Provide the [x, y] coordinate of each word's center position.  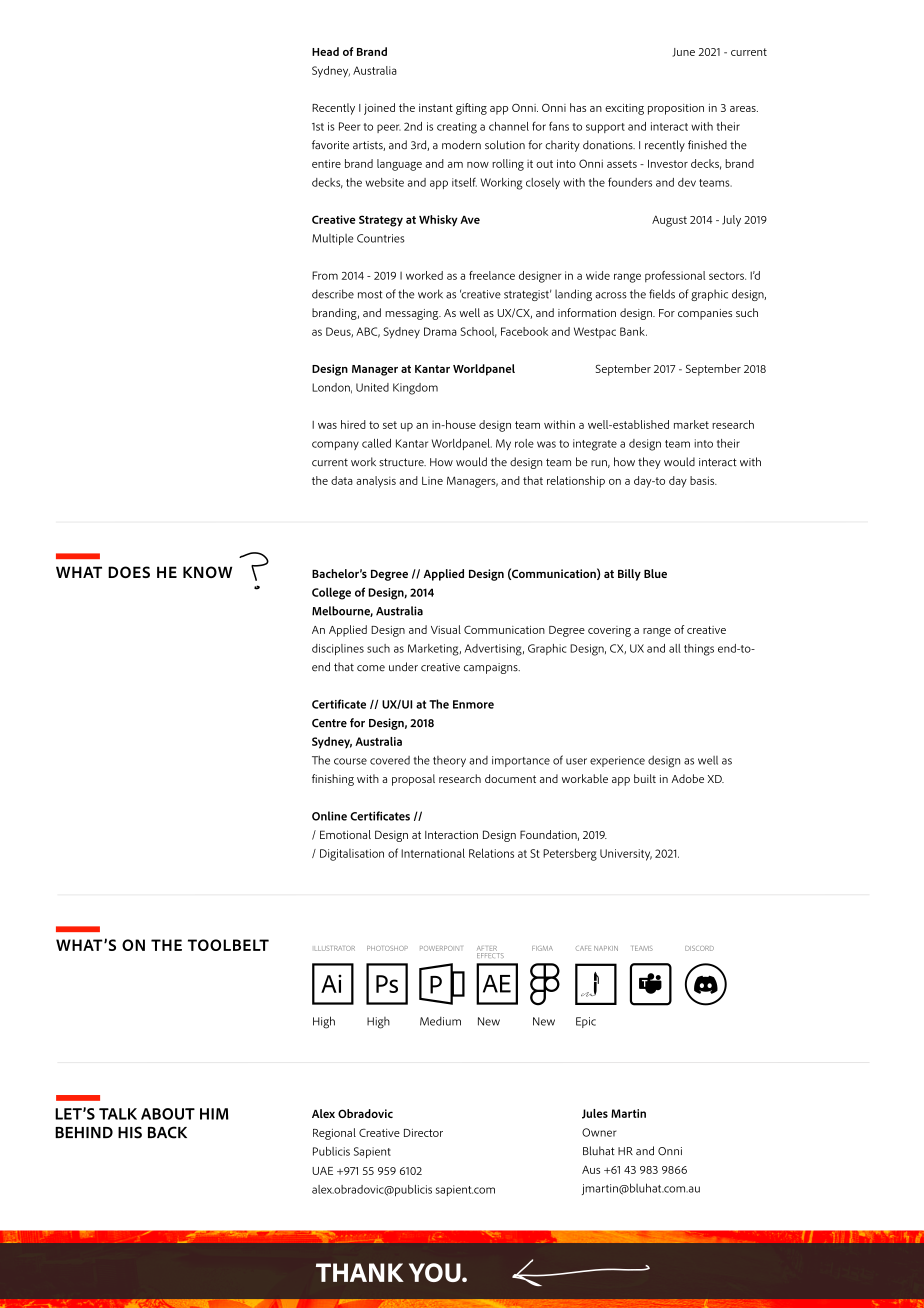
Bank [633, 331]
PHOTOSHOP [387, 948]
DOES [129, 572]
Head [325, 51]
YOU [436, 1272]
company [335, 445]
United [372, 387]
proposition [676, 109]
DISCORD [699, 948]
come [371, 668]
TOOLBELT [228, 945]
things [699, 650]
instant [436, 108]
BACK [167, 1132]
